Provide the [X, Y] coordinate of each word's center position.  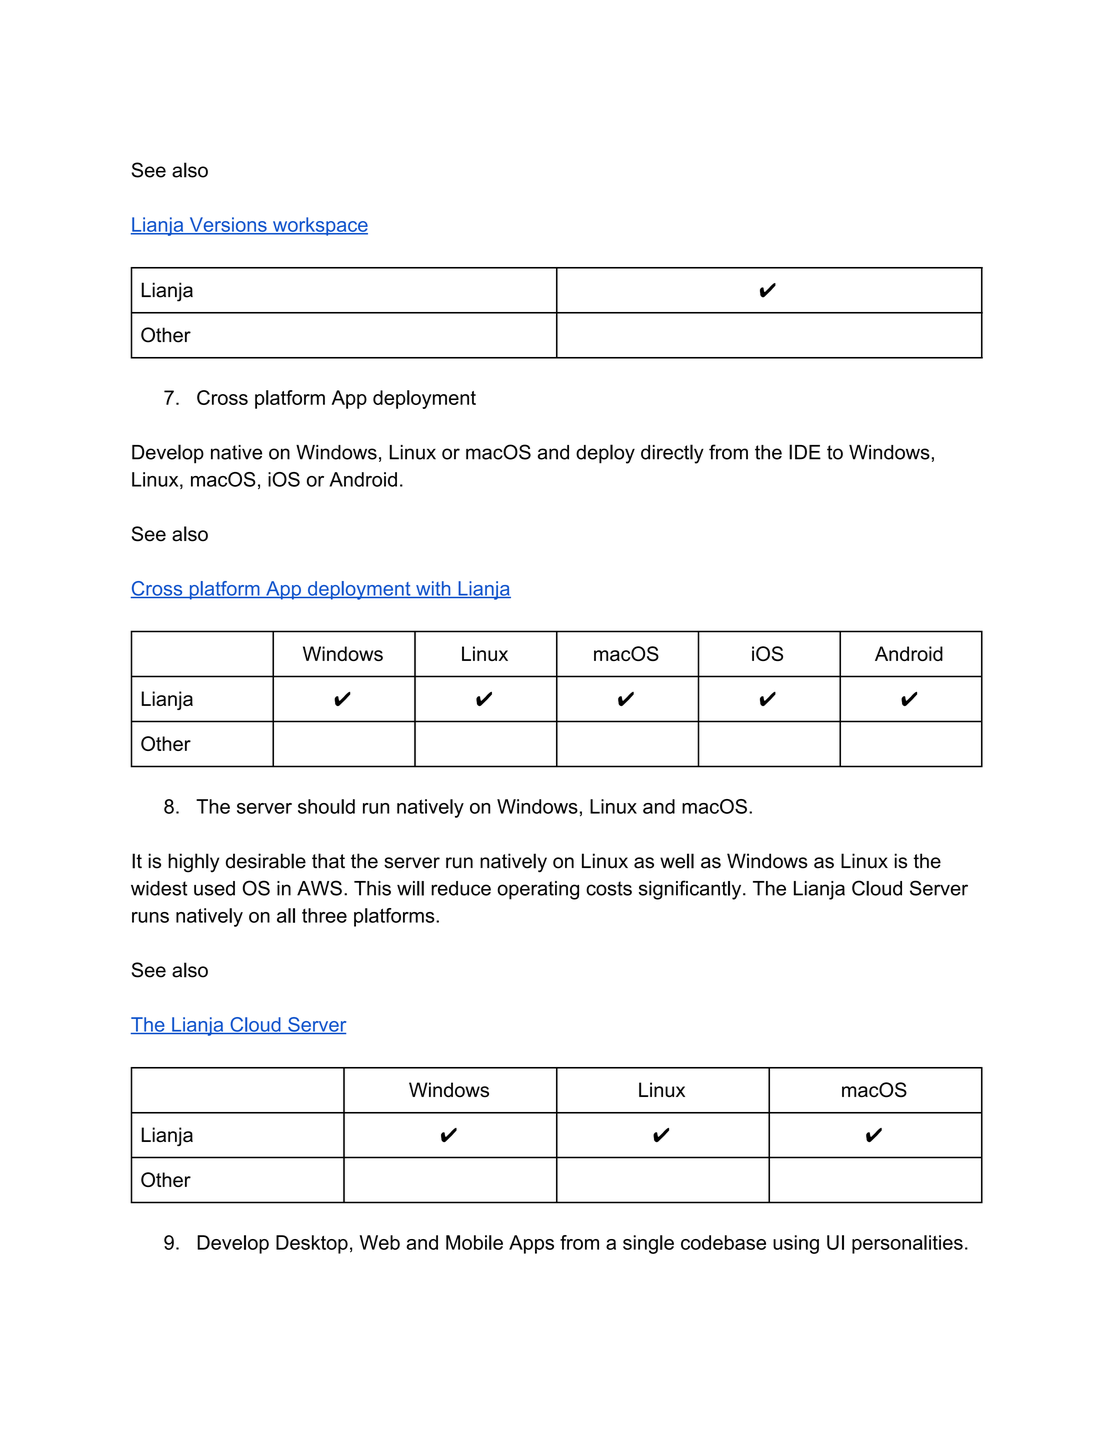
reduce [461, 888]
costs [609, 888]
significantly [691, 890]
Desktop [312, 1244]
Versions [228, 225]
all [286, 915]
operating [538, 890]
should [326, 806]
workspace [319, 226]
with [433, 589]
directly [672, 454]
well [677, 861]
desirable [266, 861]
